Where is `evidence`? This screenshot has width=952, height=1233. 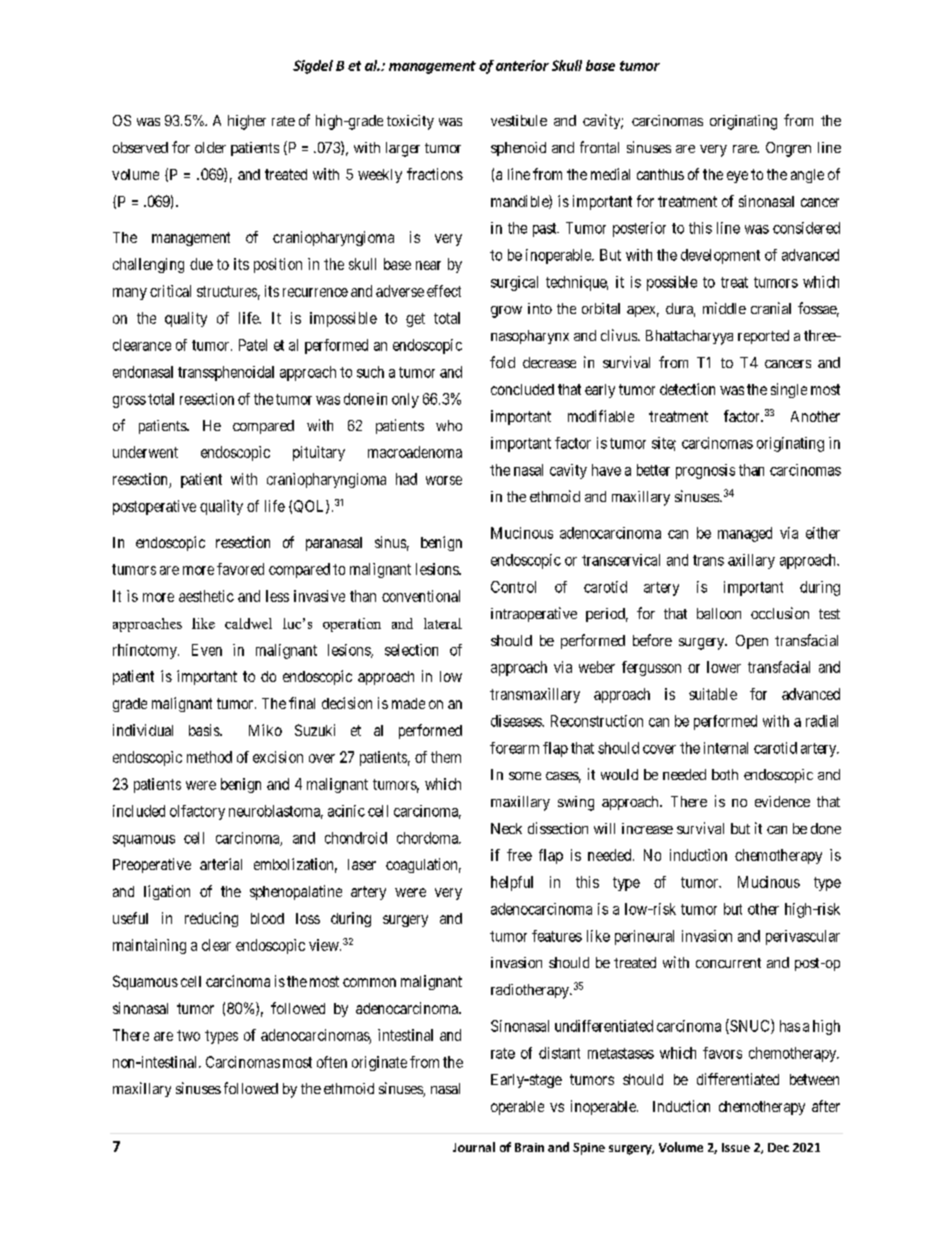 evidence is located at coordinates (782, 801).
